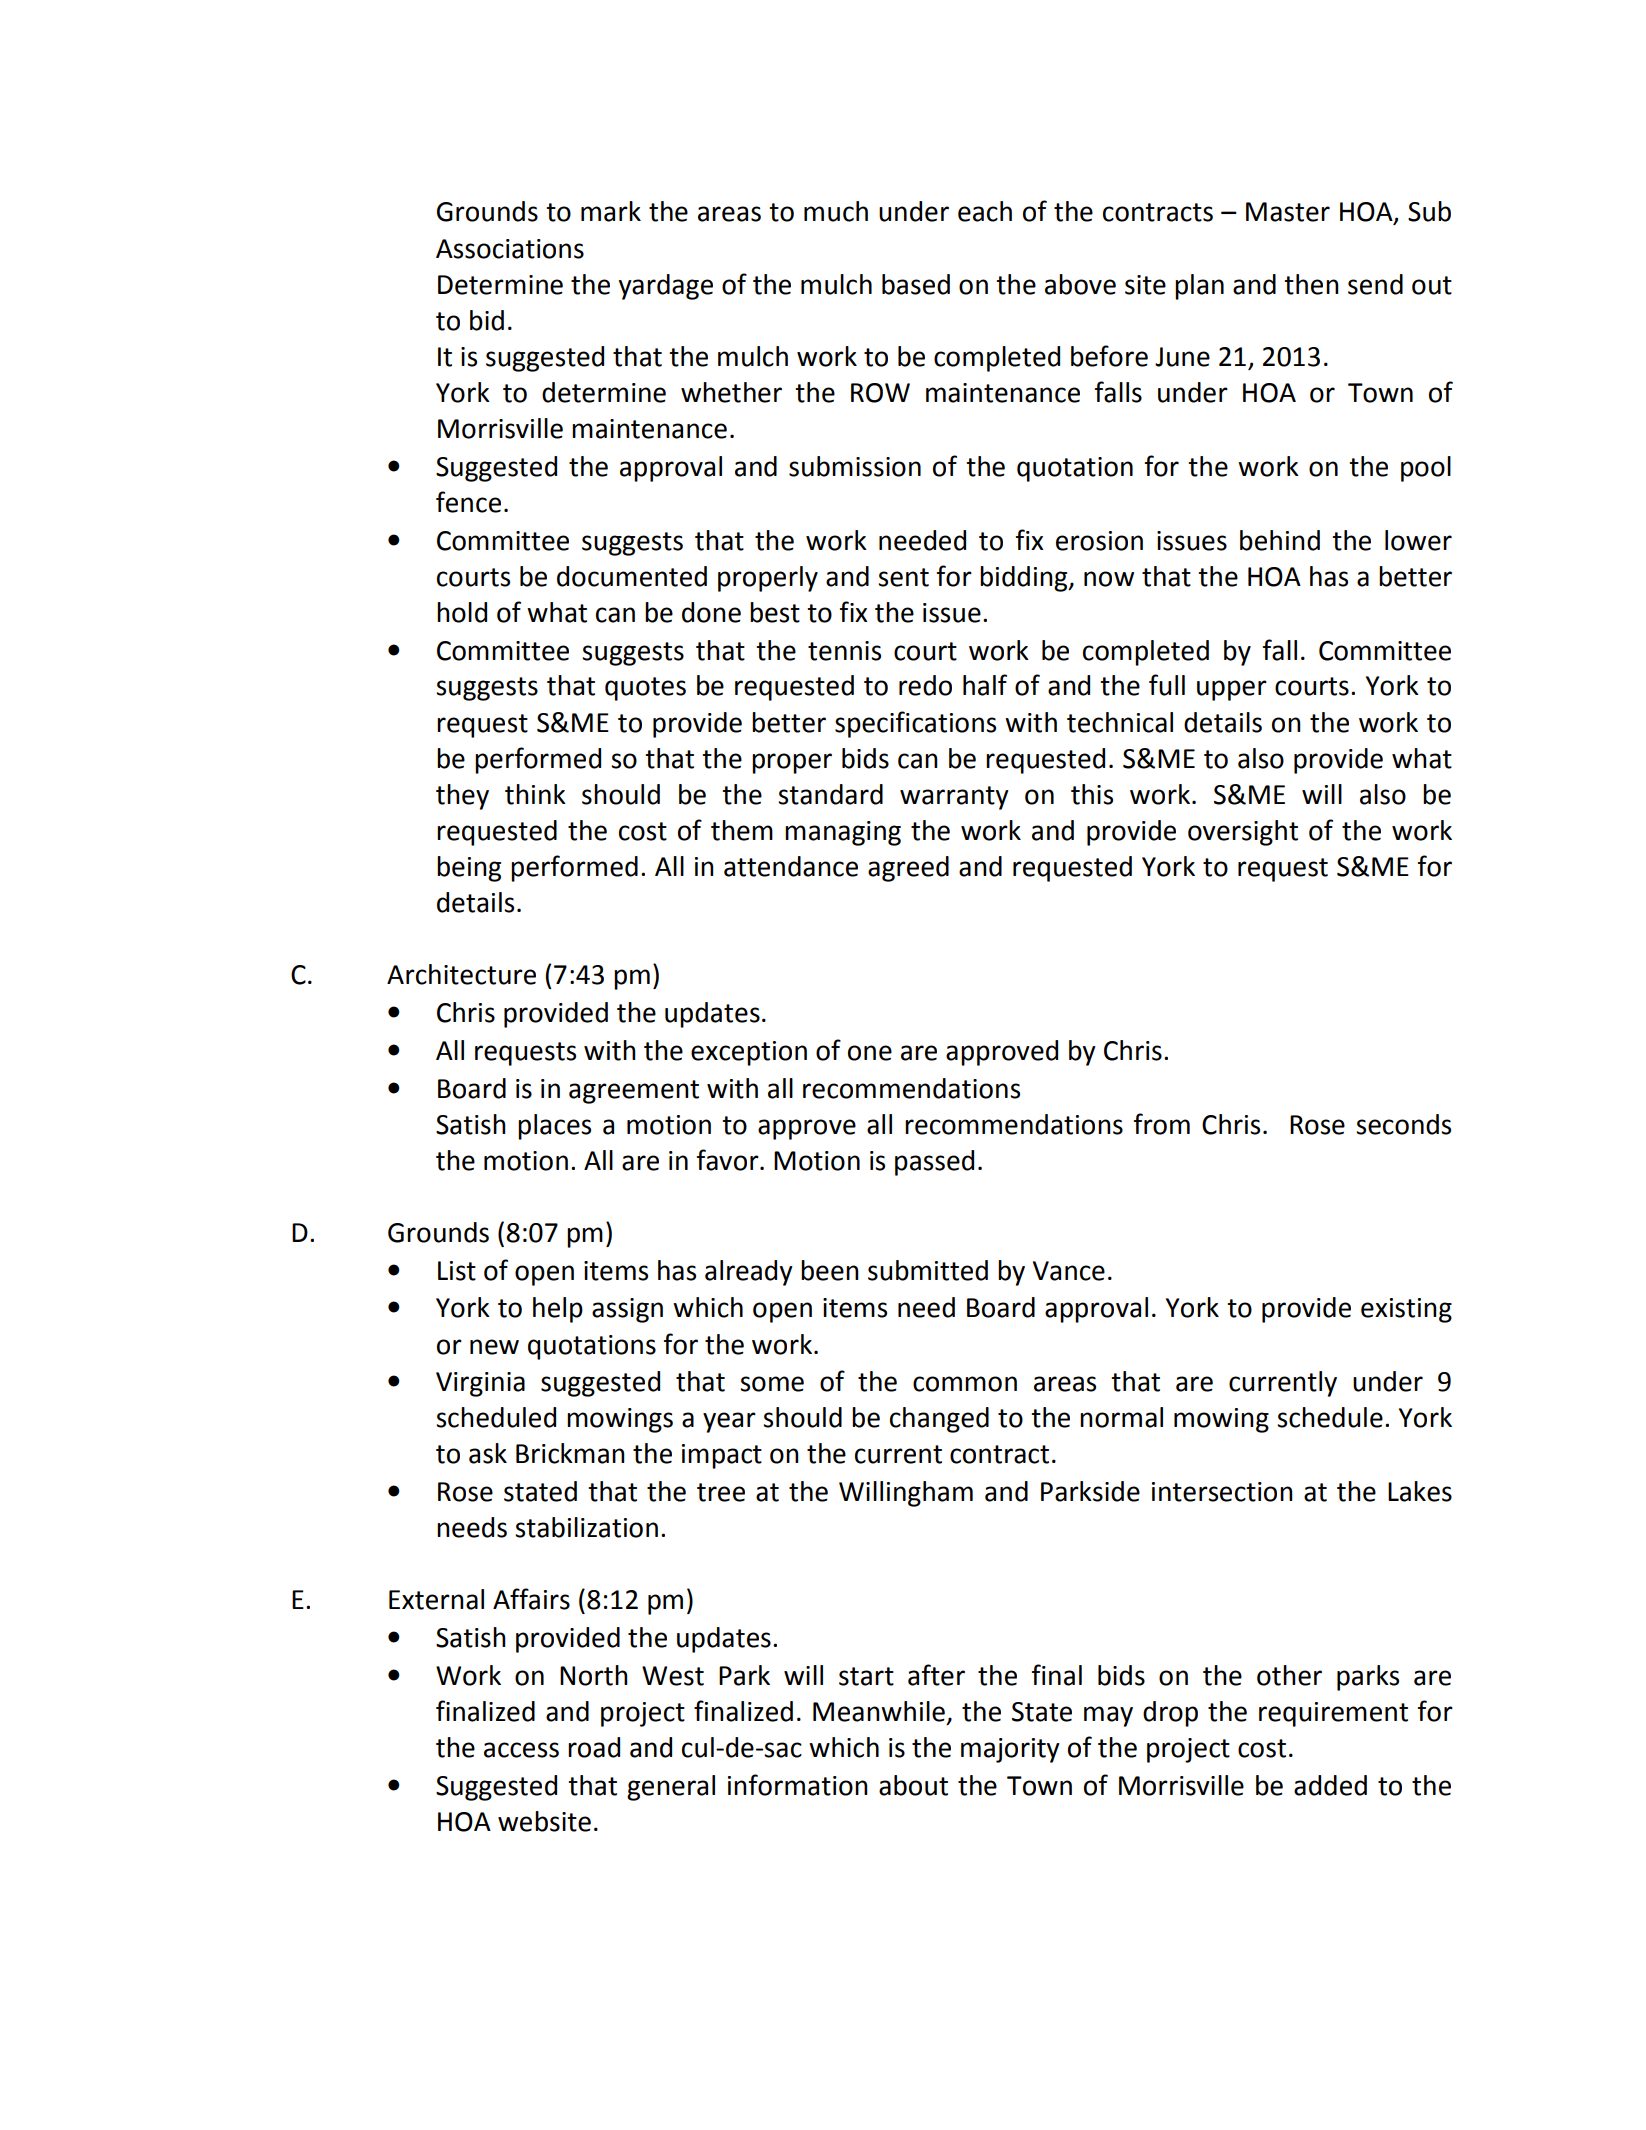  What do you see at coordinates (494, 1347) in the document?
I see `new` at bounding box center [494, 1347].
